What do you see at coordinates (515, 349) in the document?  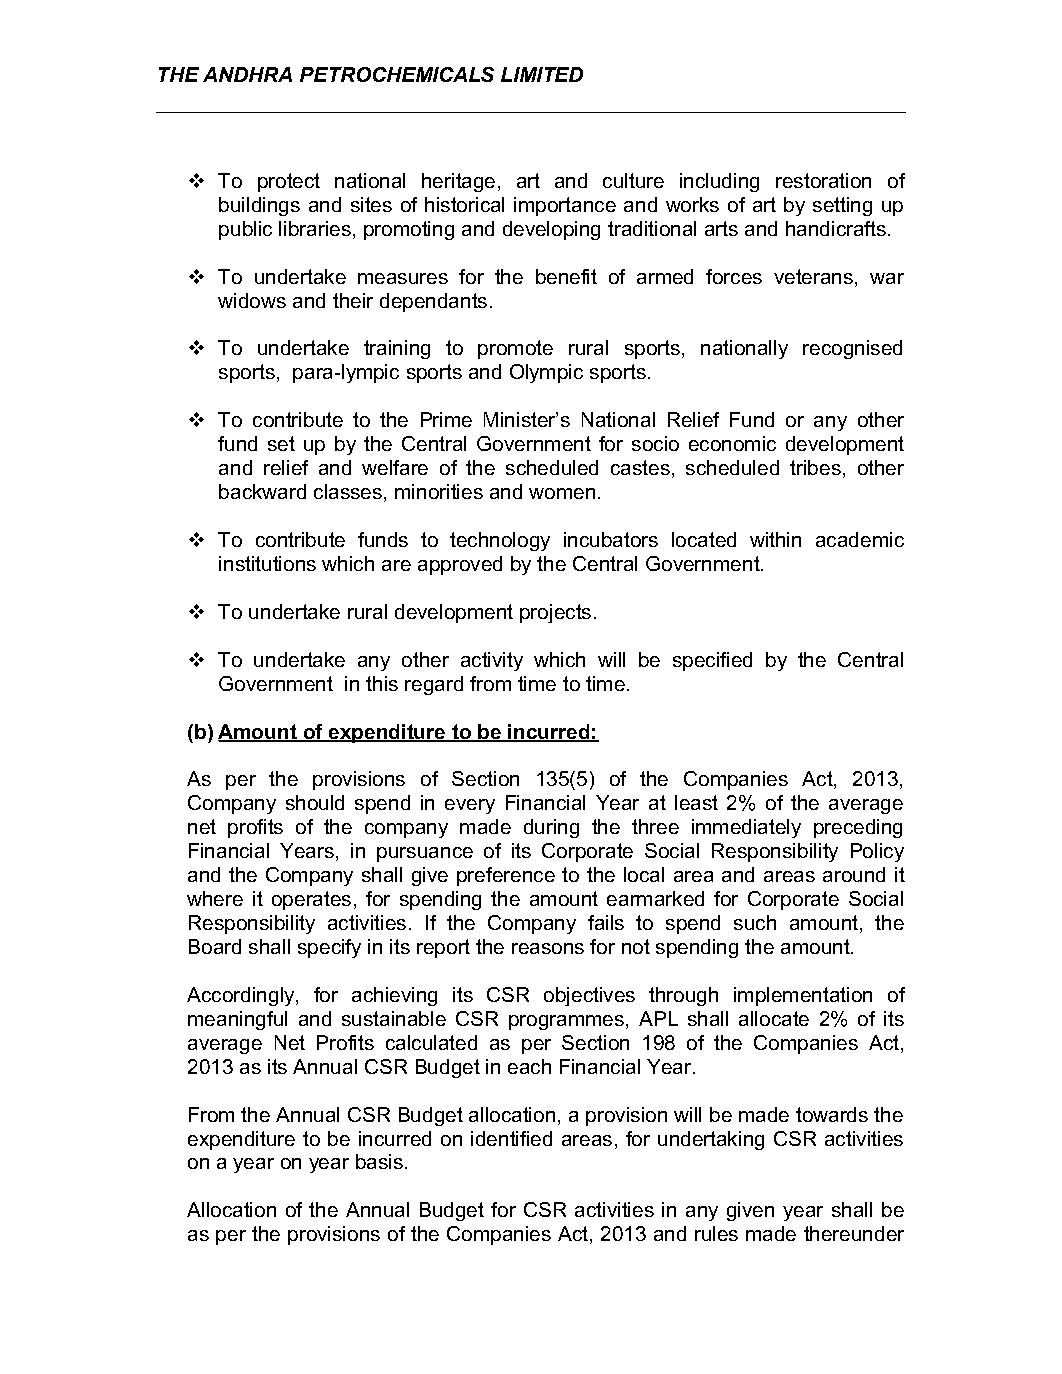 I see `promote` at bounding box center [515, 349].
